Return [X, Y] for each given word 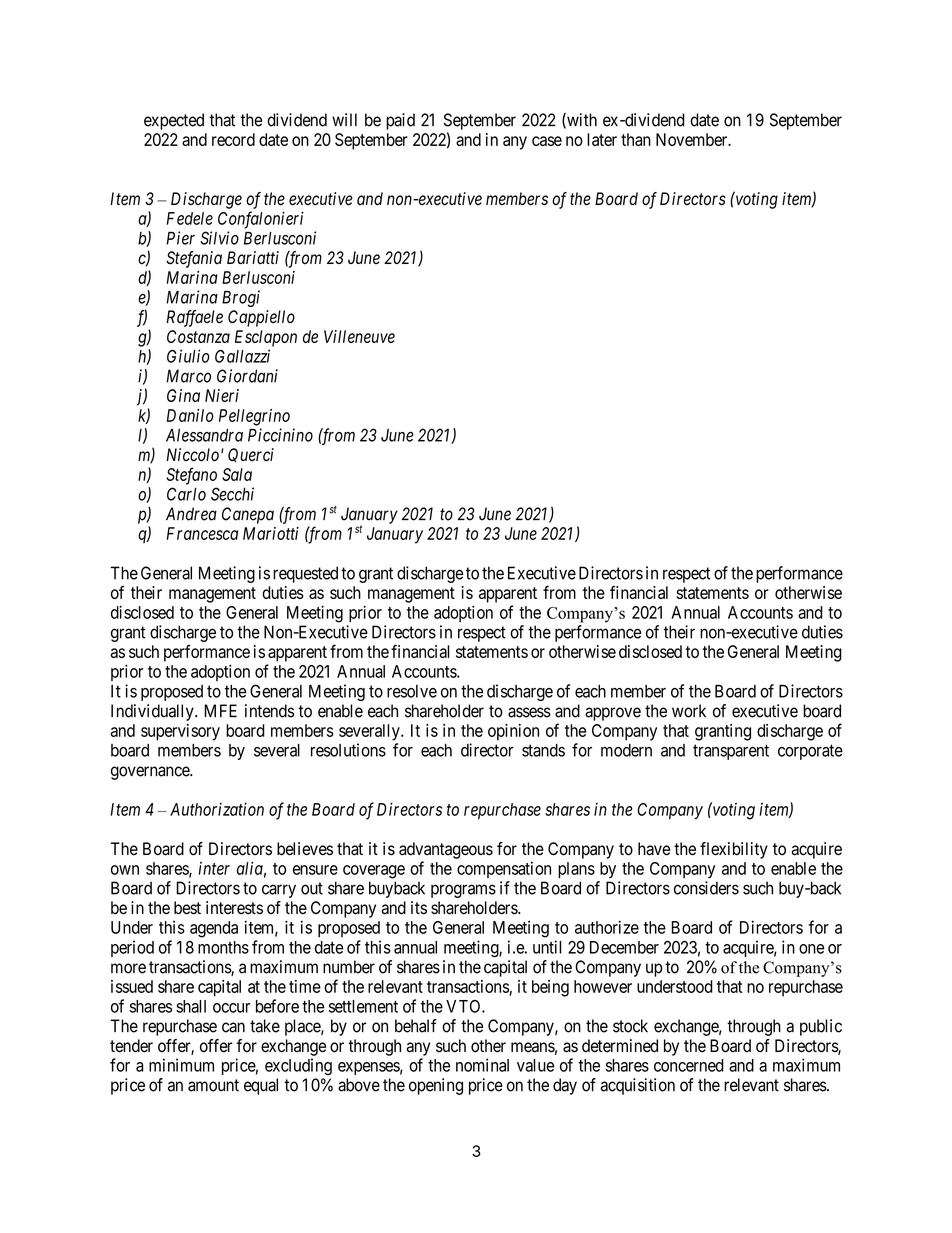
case [547, 141]
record [233, 139]
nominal [482, 1065]
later [602, 139]
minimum [181, 1065]
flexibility [734, 850]
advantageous [446, 850]
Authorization [217, 809]
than [636, 139]
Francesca [202, 533]
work [689, 711]
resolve [412, 691]
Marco [188, 376]
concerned [689, 1065]
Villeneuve [359, 336]
